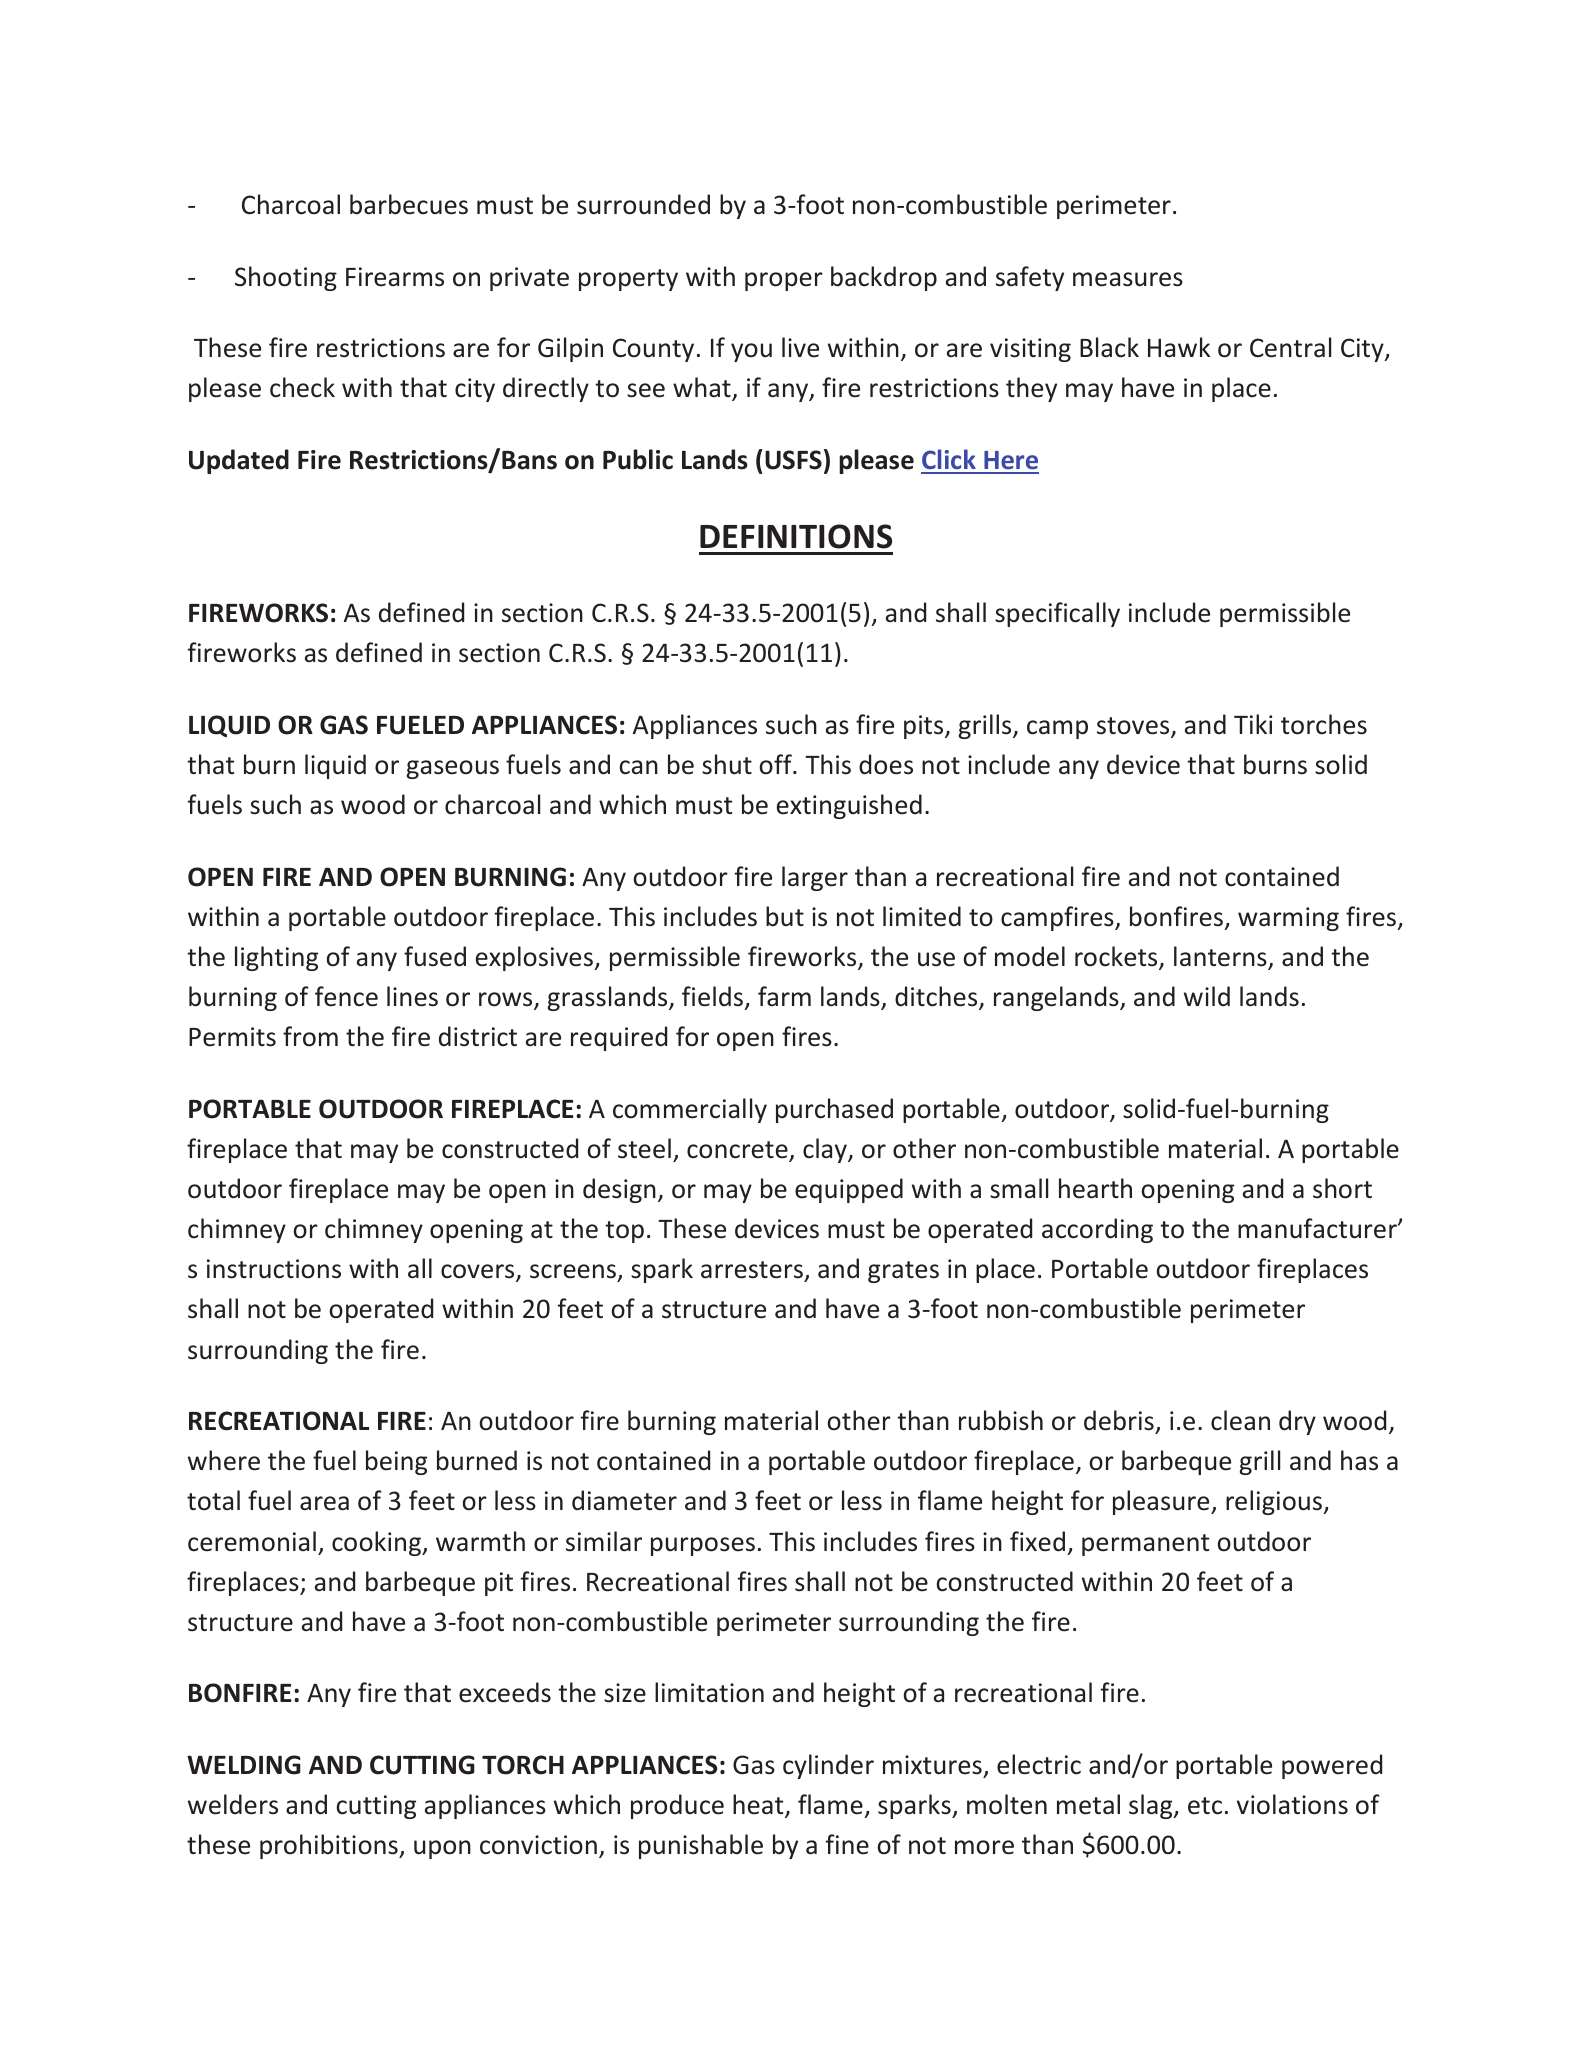 Image resolution: width=1592 pixels, height=2061 pixels. I want to click on Tiki, so click(1253, 724).
